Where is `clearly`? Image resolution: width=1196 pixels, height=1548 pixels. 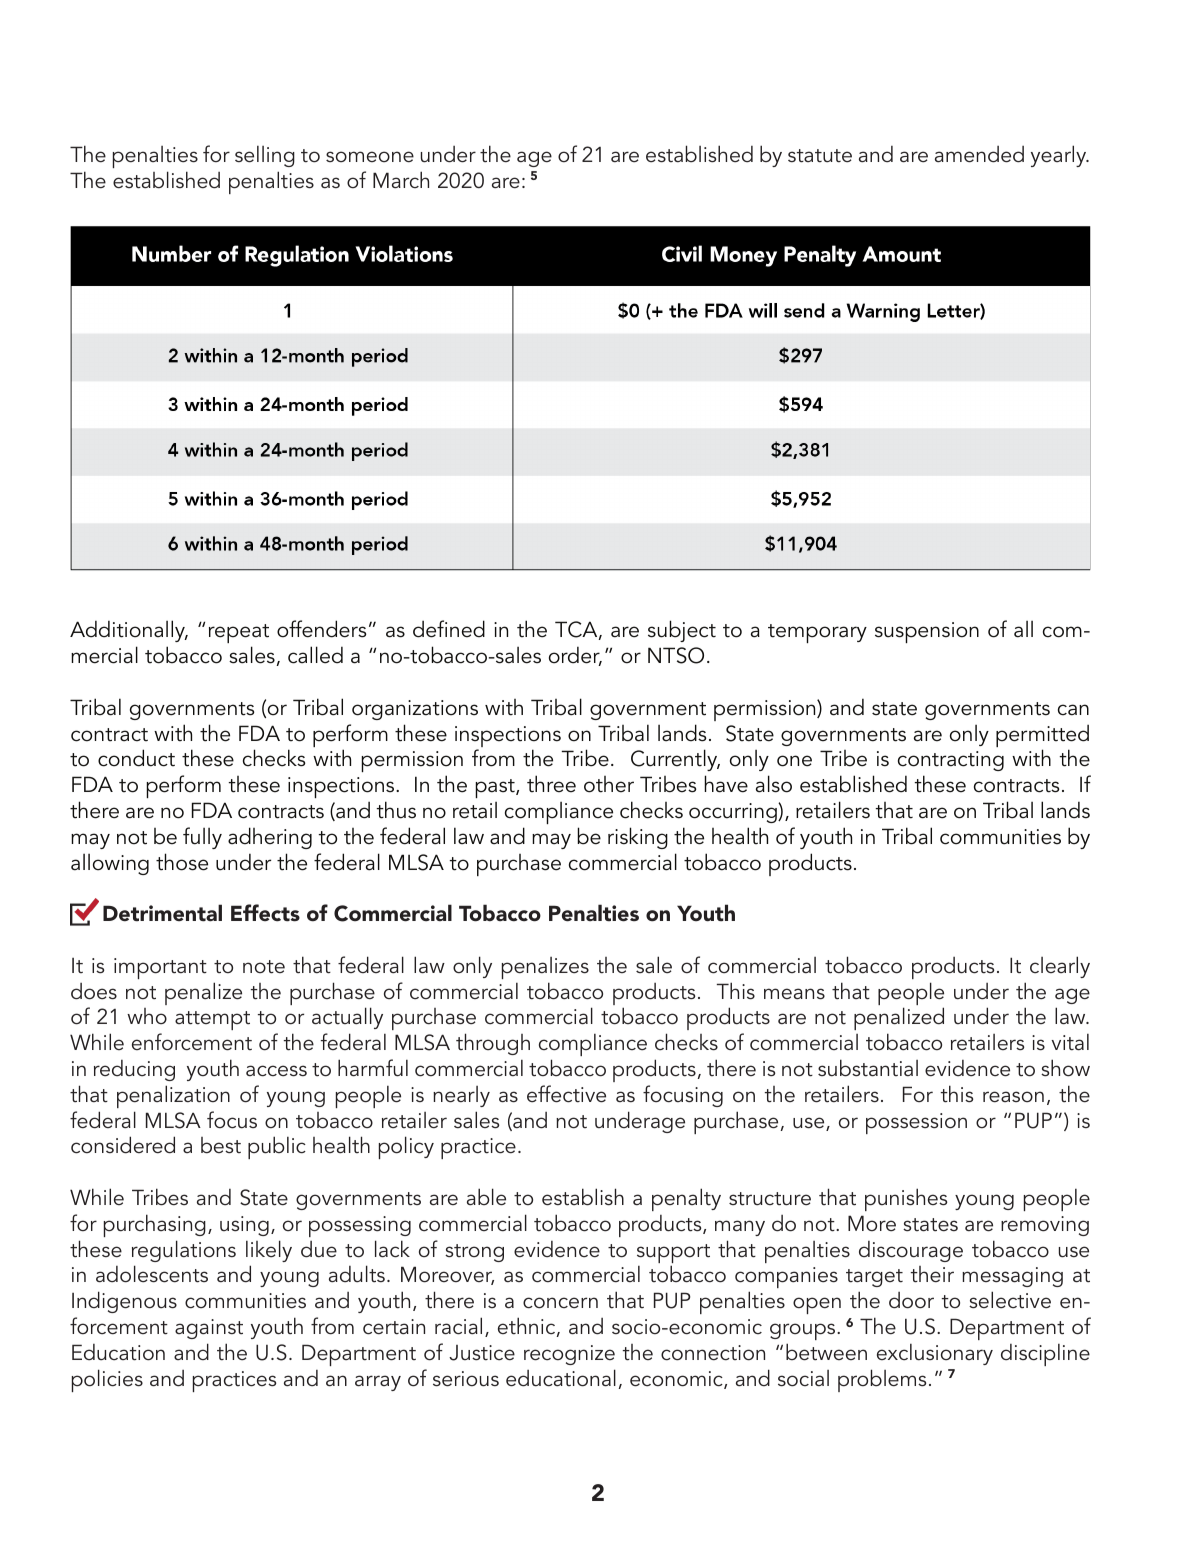 clearly is located at coordinates (1060, 967).
